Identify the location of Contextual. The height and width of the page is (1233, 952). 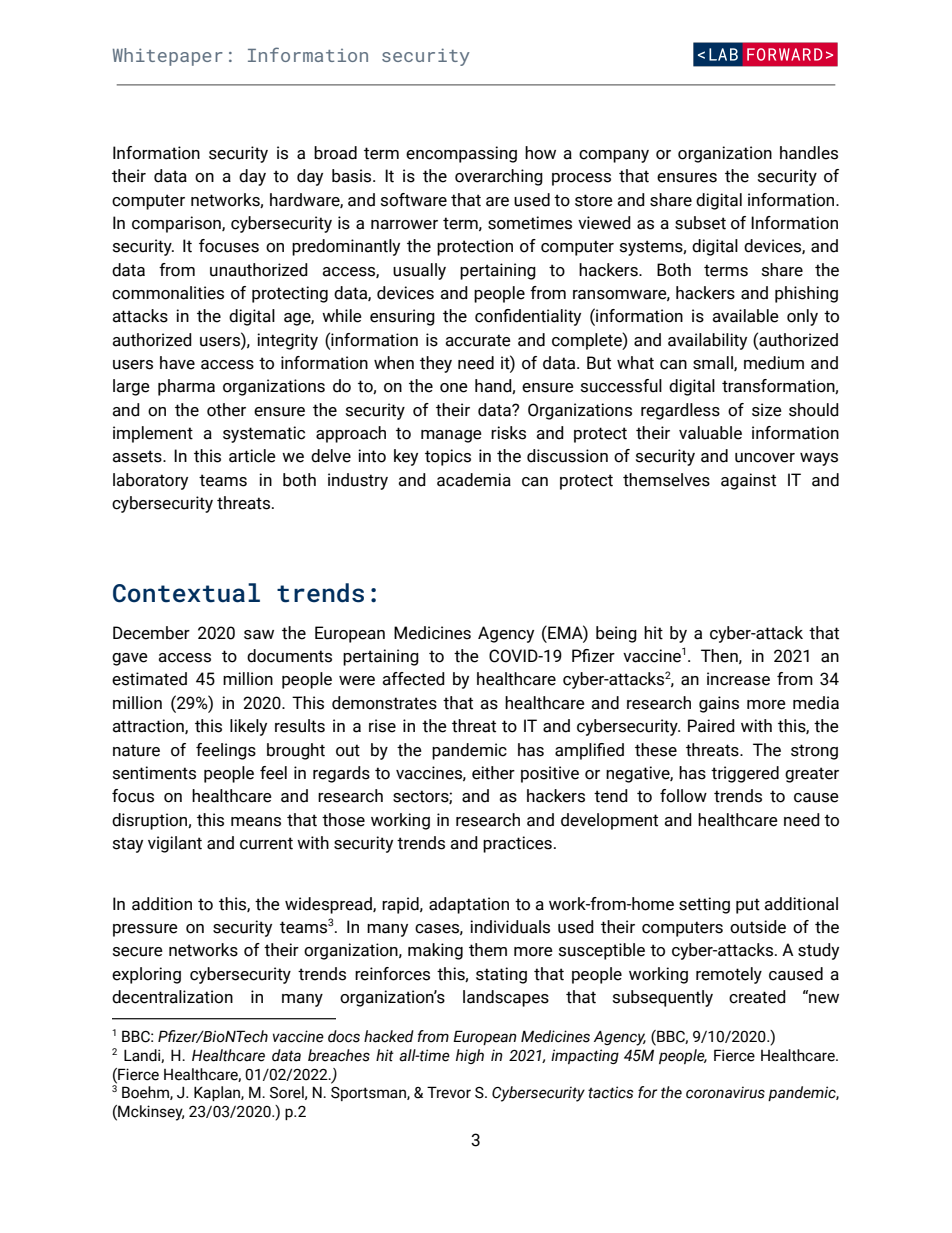
(186, 593).
